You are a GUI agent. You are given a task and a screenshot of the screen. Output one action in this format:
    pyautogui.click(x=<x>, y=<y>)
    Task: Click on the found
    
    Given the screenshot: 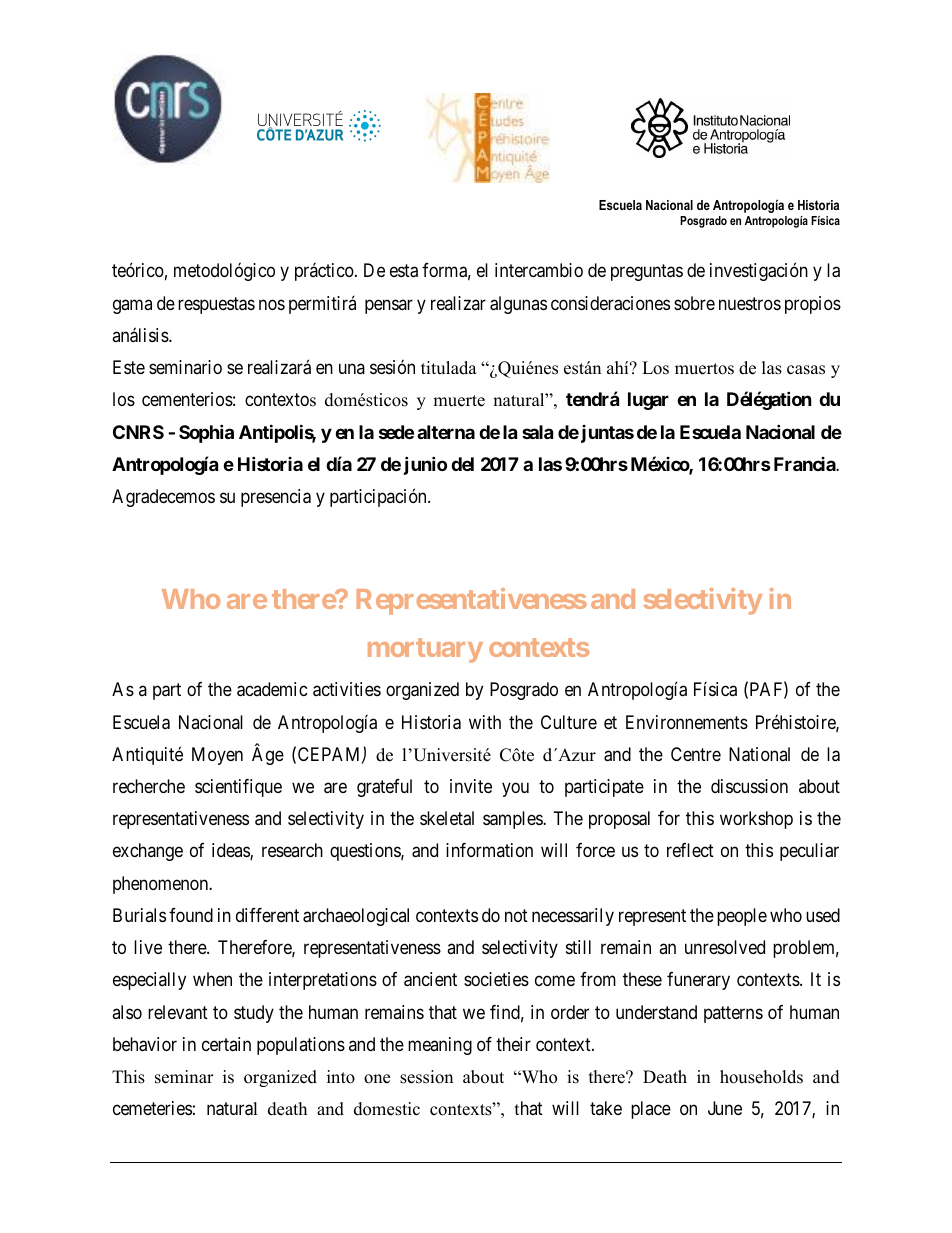 What is the action you would take?
    pyautogui.click(x=191, y=915)
